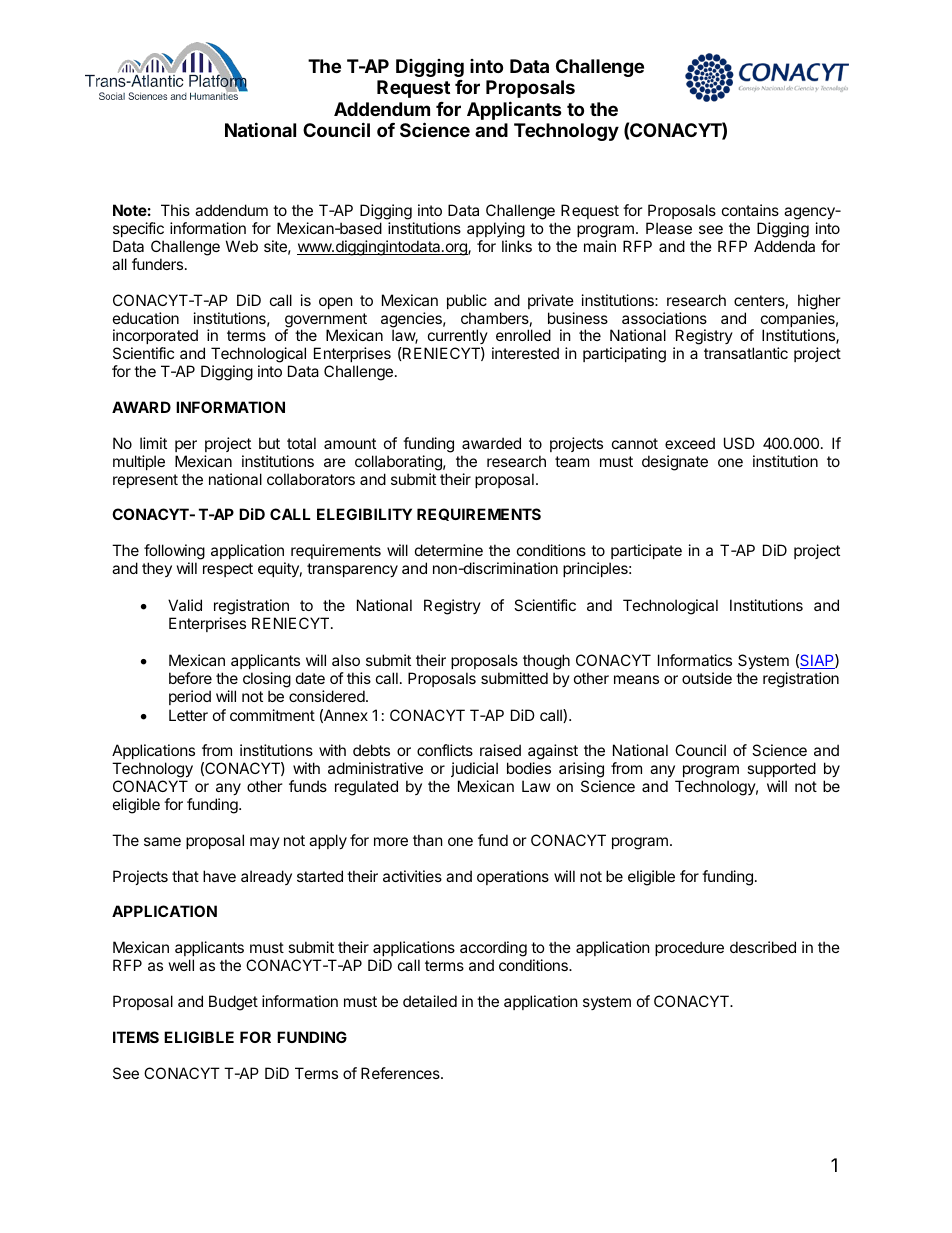 This screenshot has height=1233, width=952. Describe the element at coordinates (695, 660) in the screenshot. I see `Informatics` at that location.
